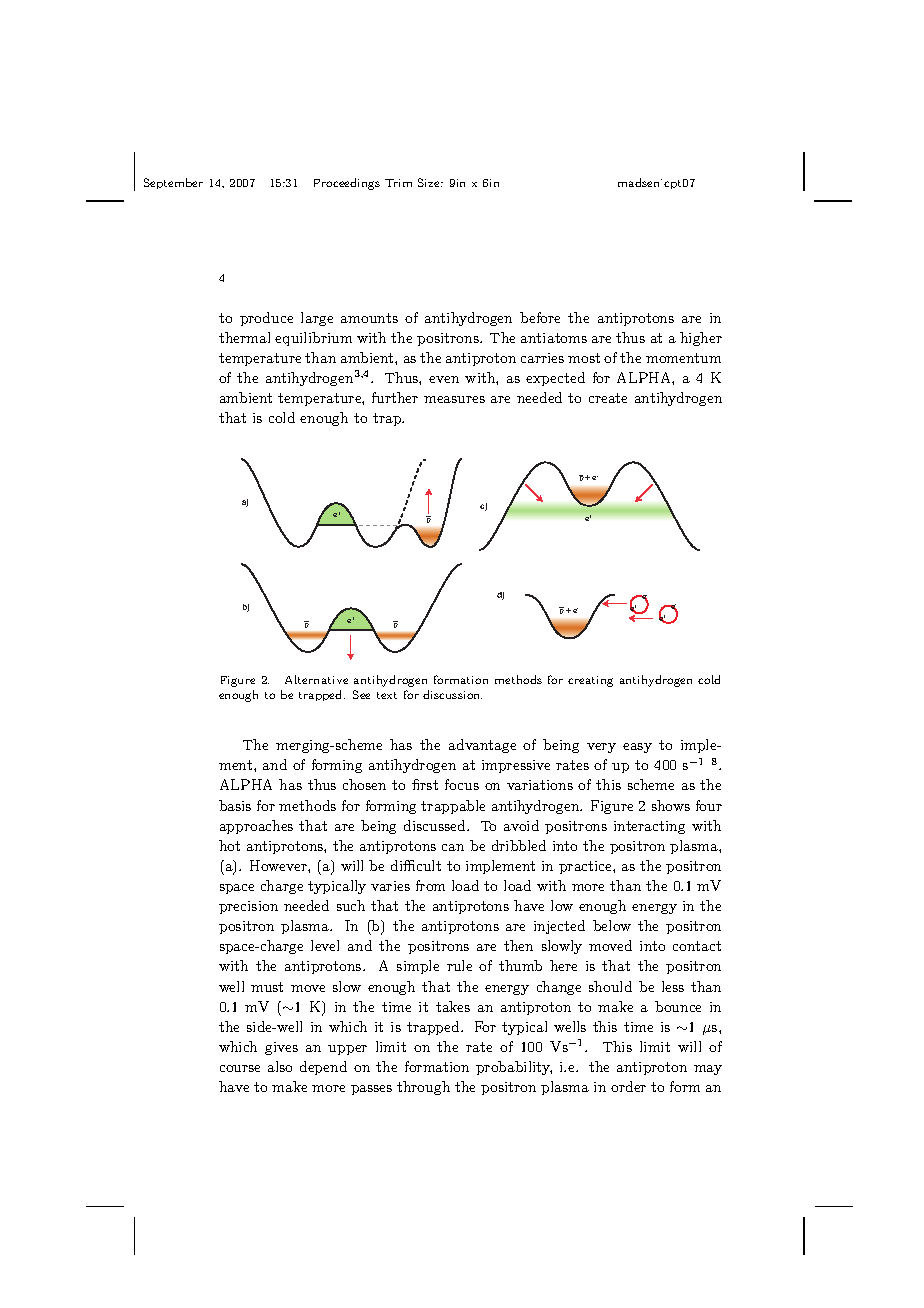 The image size is (924, 1308). Describe the element at coordinates (398, 183) in the page. I see `Trim` at that location.
